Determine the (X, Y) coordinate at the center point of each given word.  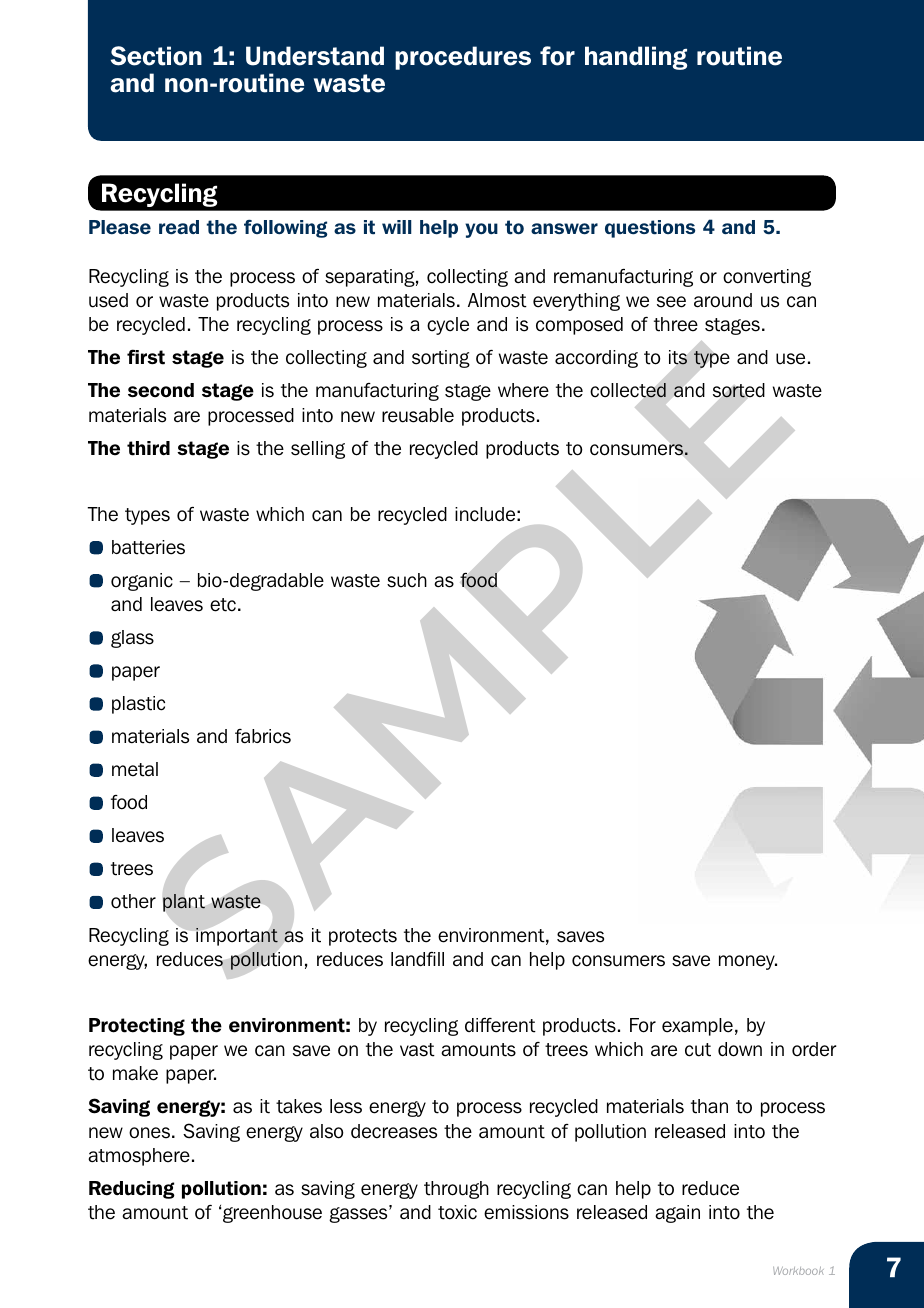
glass (132, 639)
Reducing (132, 1190)
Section (156, 56)
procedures (463, 58)
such (407, 580)
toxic (457, 1212)
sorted (739, 390)
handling (636, 58)
